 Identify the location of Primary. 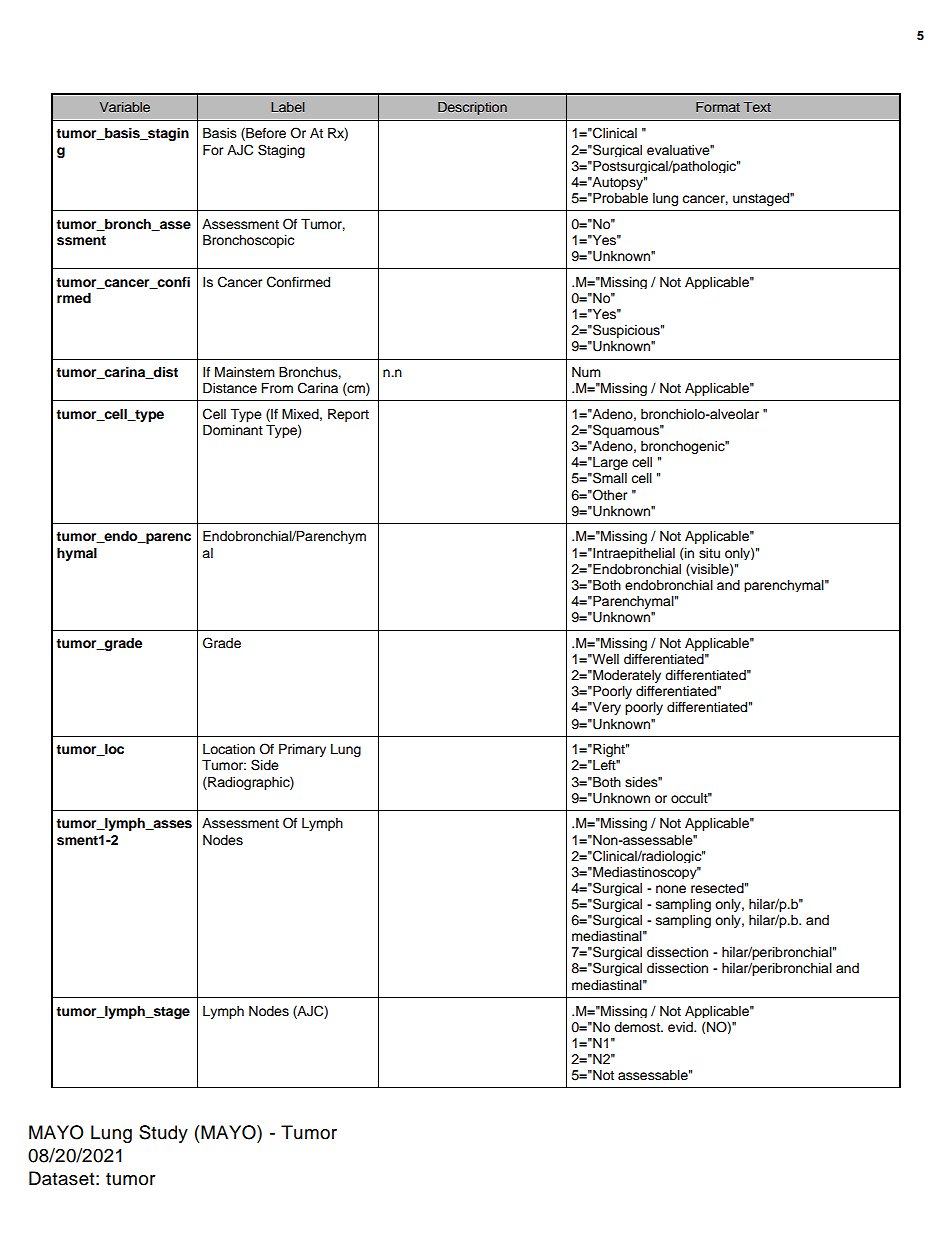
(302, 750).
